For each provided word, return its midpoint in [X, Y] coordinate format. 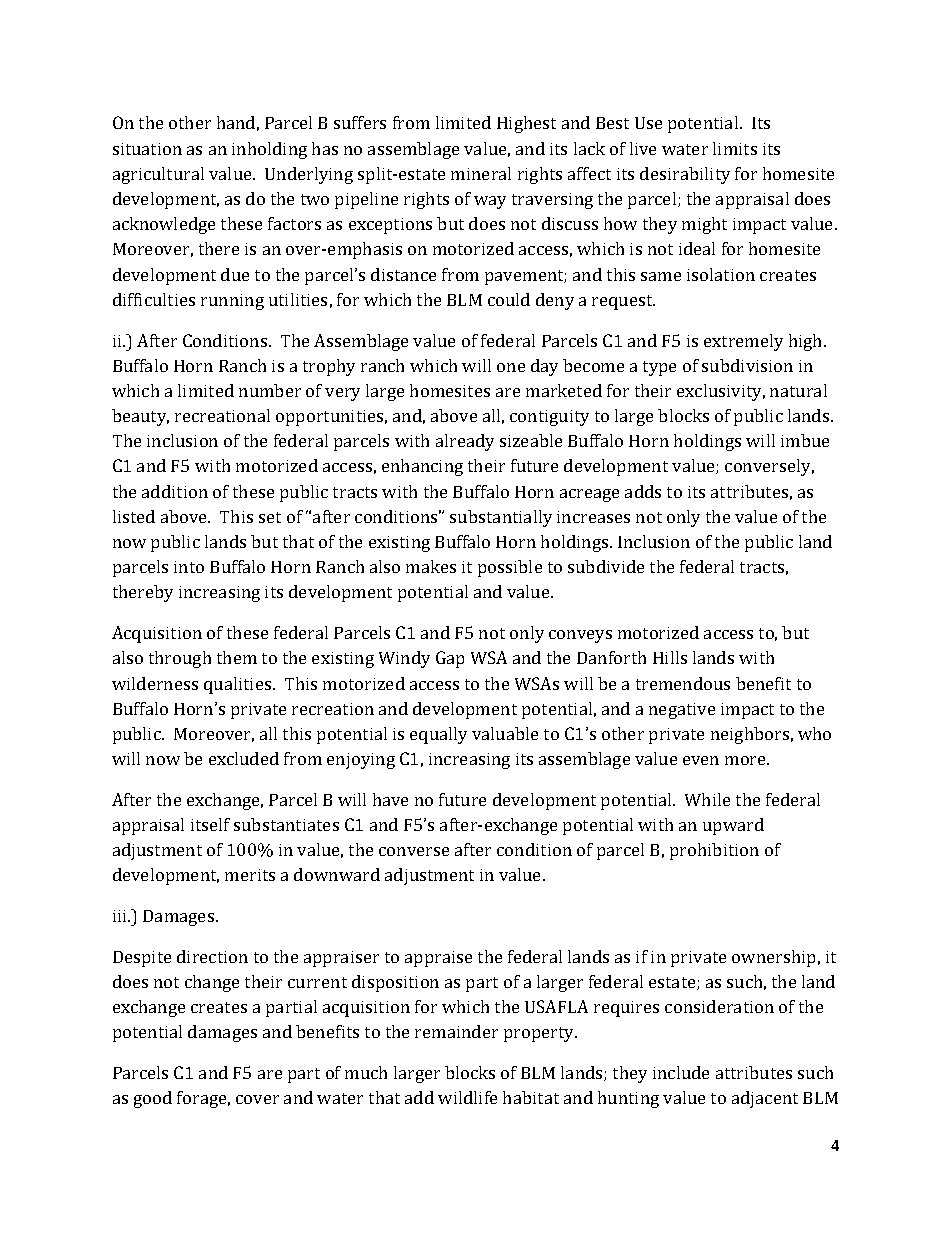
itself [210, 824]
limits [735, 148]
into [189, 567]
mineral [481, 173]
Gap [450, 659]
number [270, 390]
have [390, 799]
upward [733, 826]
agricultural [158, 175]
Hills [670, 657]
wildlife [467, 1097]
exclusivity [721, 392]
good [153, 1099]
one [511, 367]
